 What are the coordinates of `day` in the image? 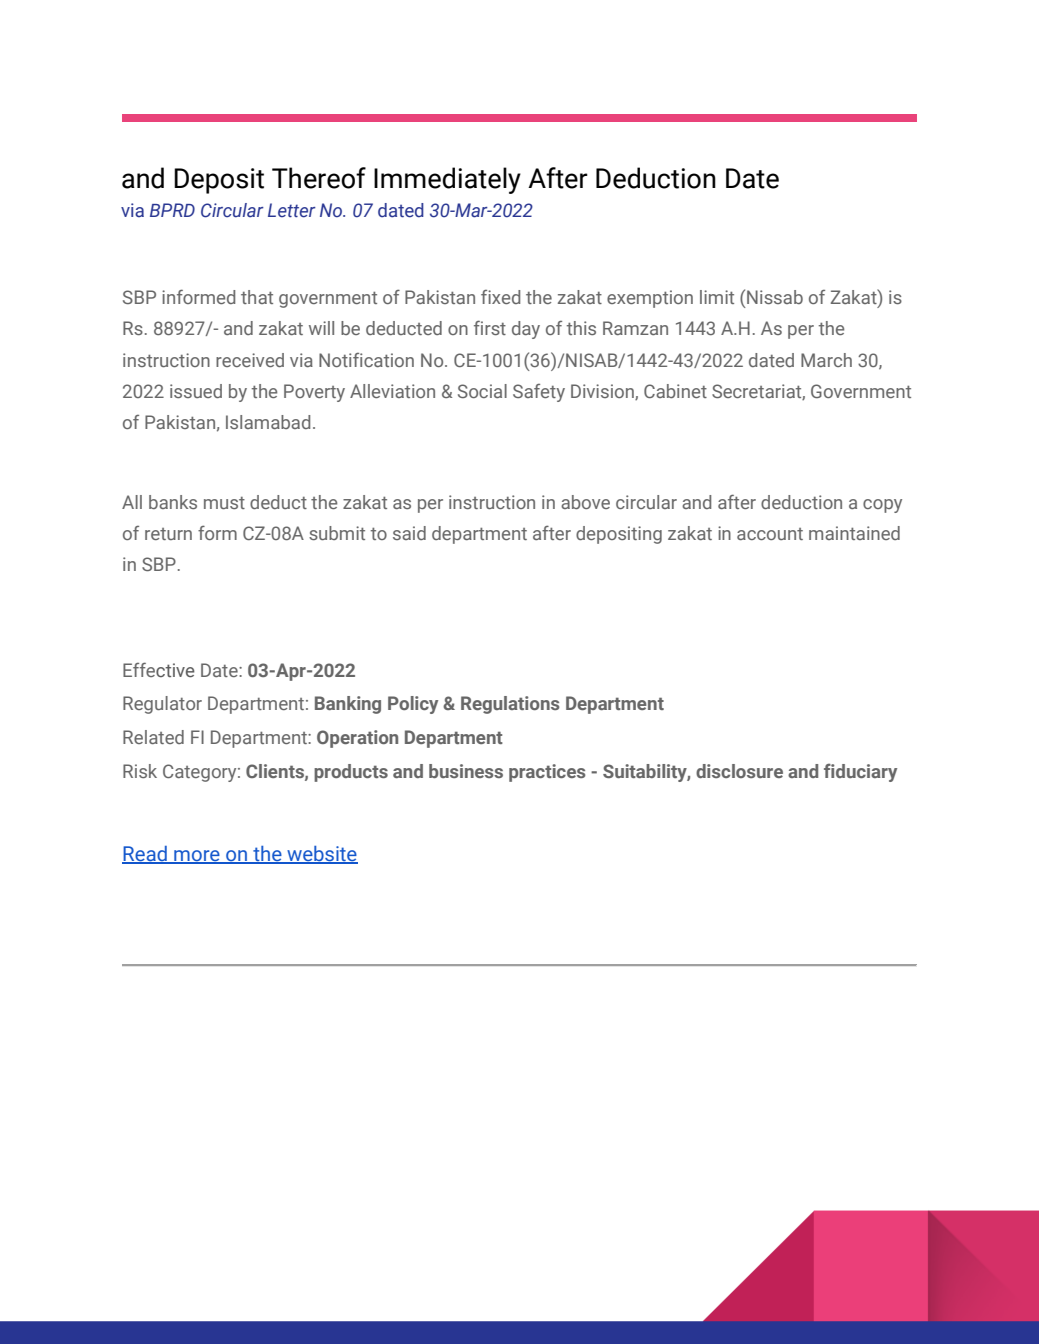 It's located at (526, 330).
